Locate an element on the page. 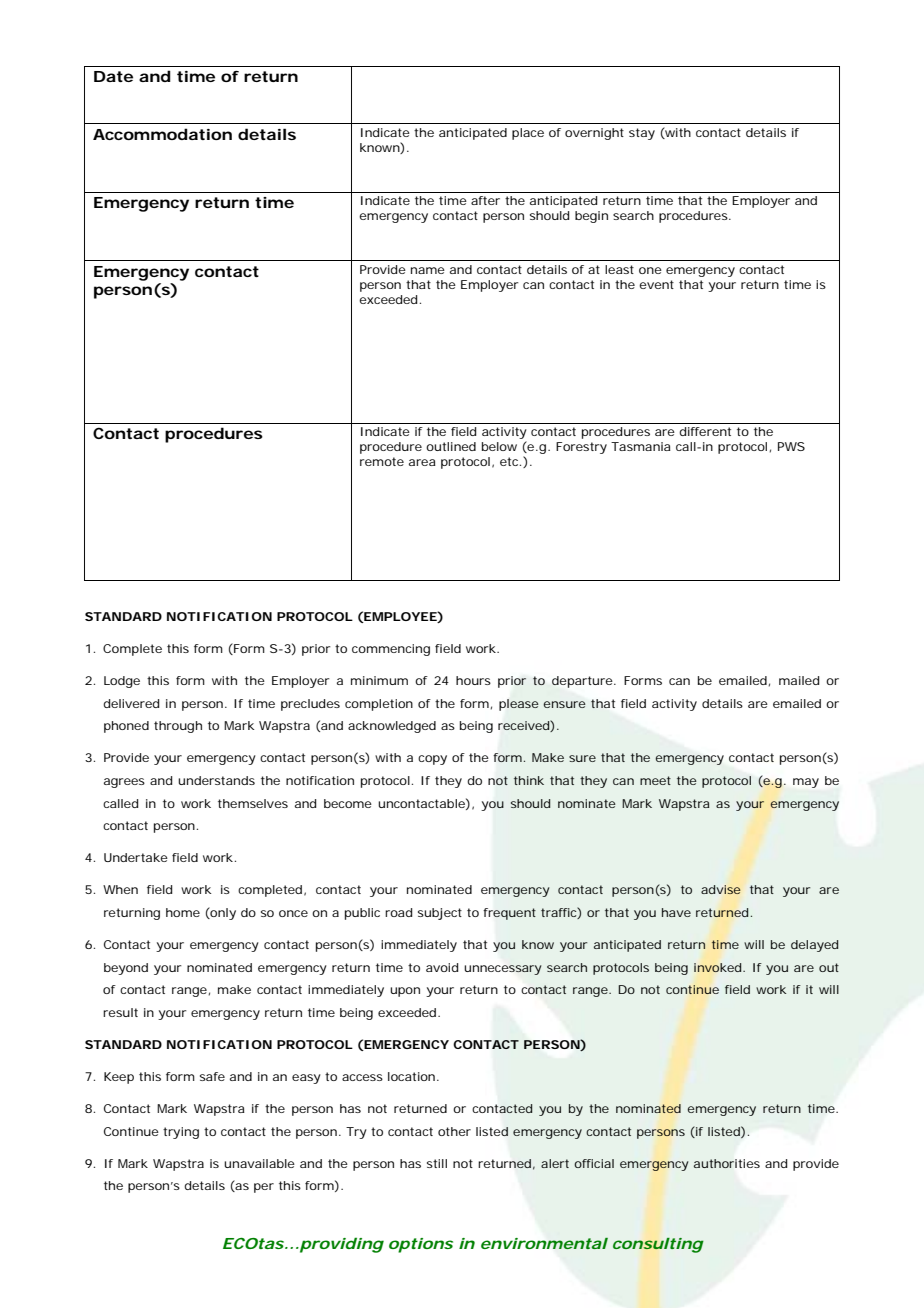  remote is located at coordinates (382, 461).
